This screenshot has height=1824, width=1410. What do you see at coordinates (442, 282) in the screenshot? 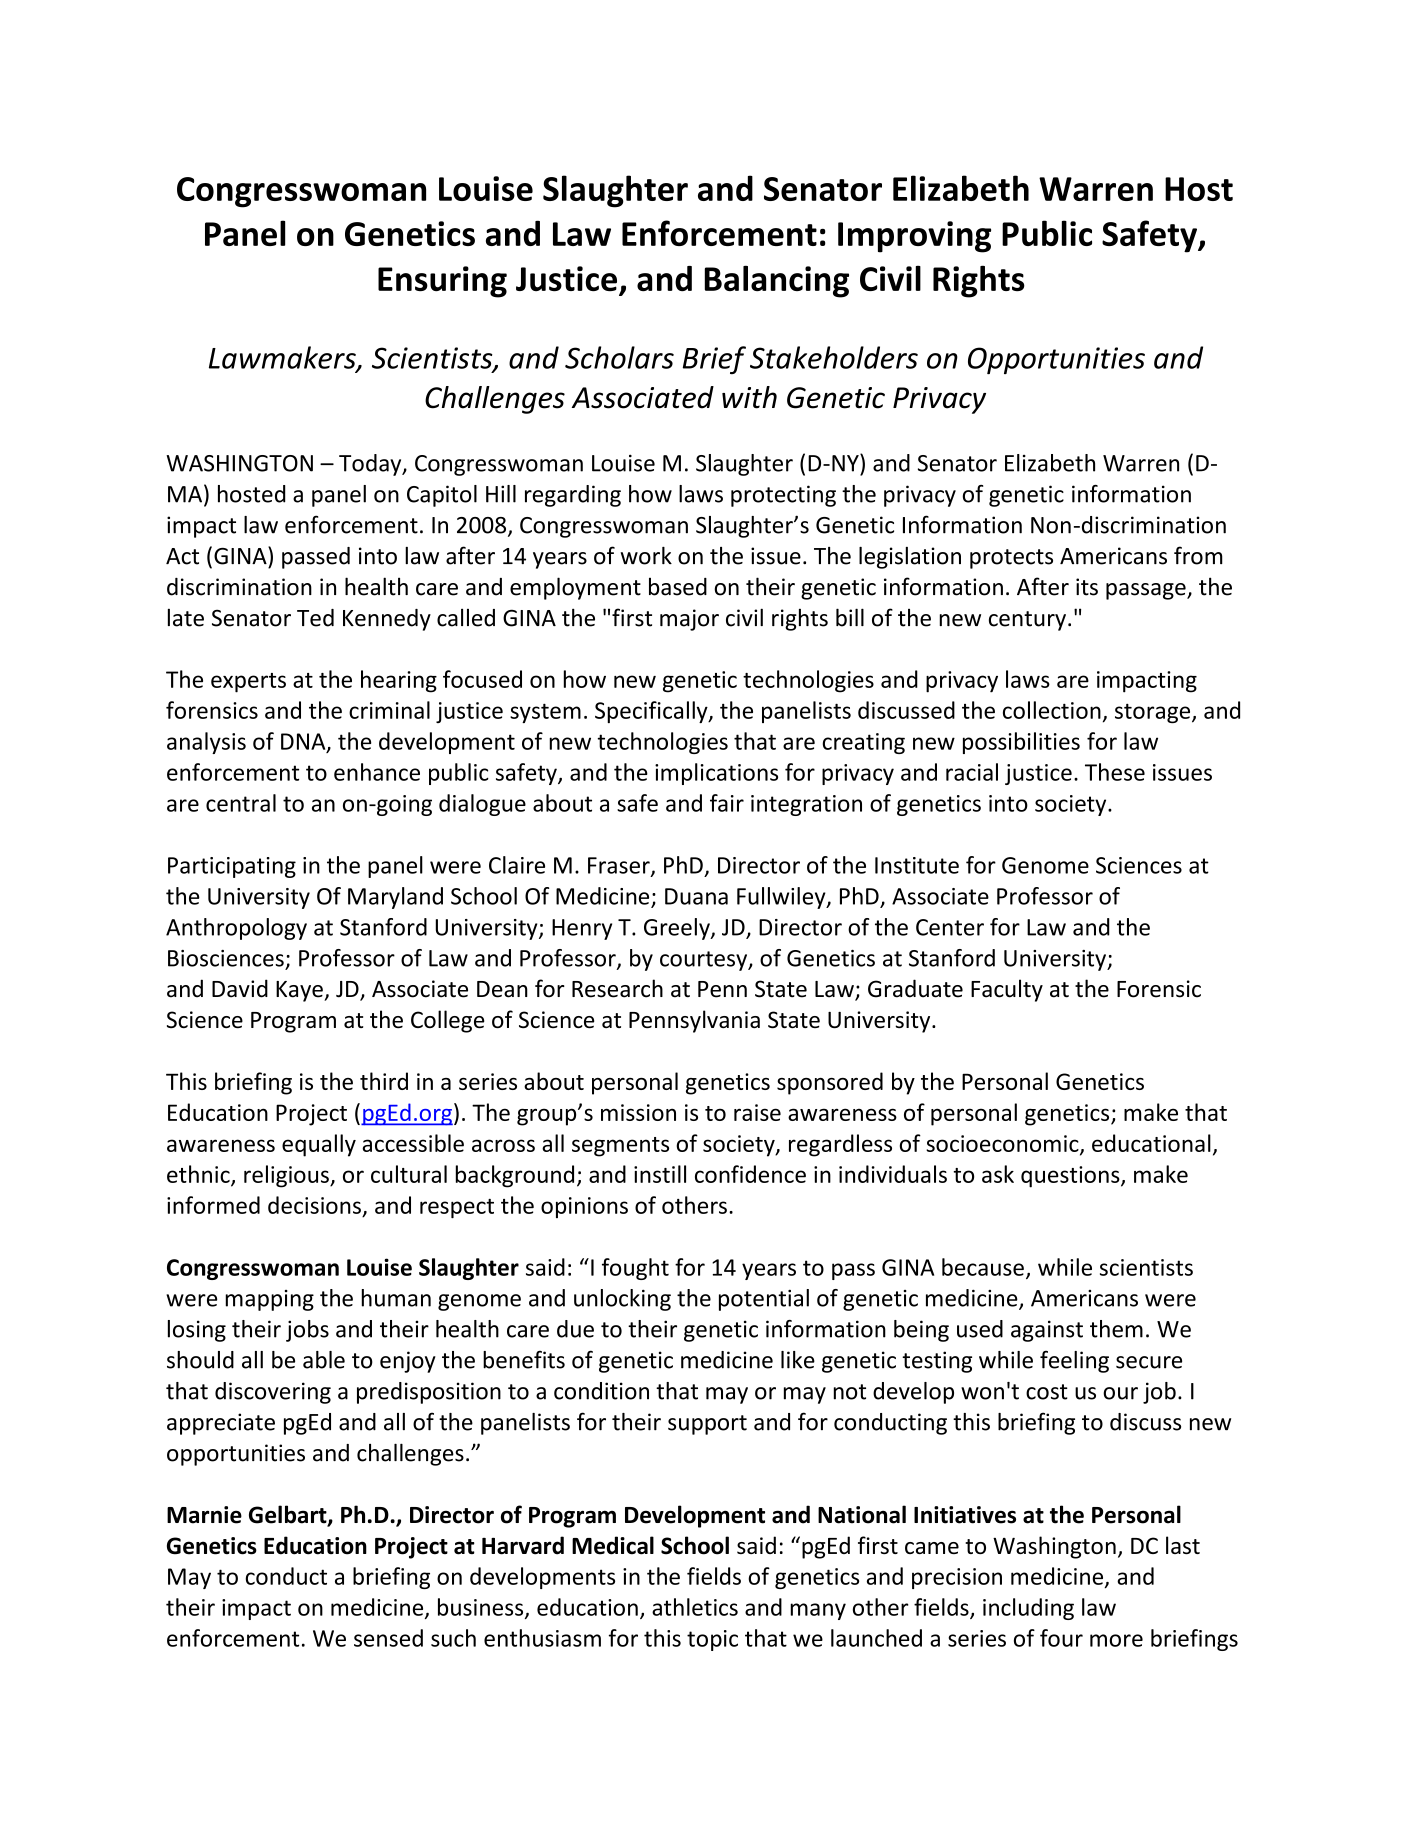
I see `Ensuring` at bounding box center [442, 282].
